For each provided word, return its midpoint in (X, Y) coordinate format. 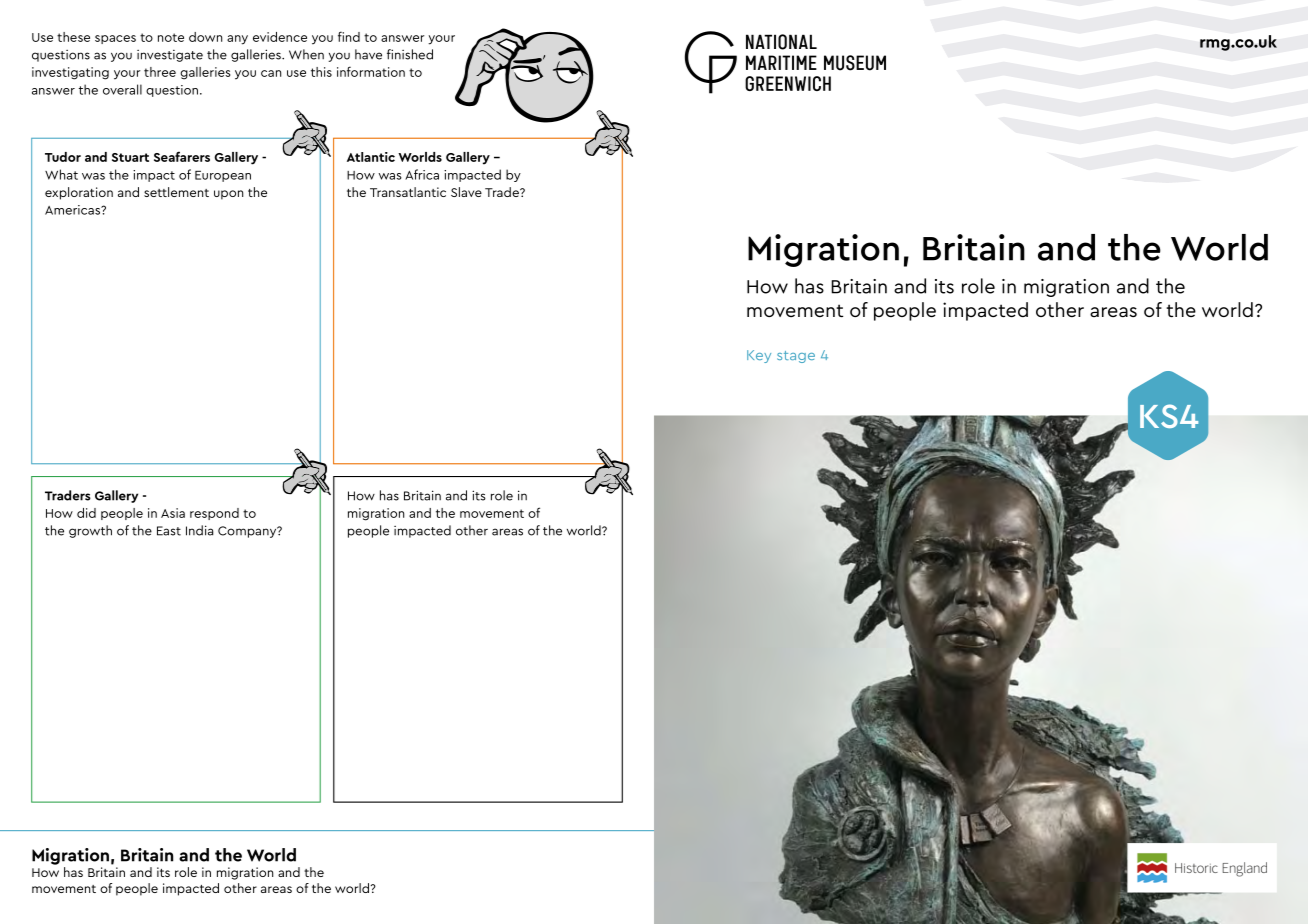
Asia (173, 513)
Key (759, 356)
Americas (73, 210)
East (169, 531)
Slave (466, 192)
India (199, 530)
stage (796, 357)
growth (90, 531)
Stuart (130, 157)
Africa (422, 174)
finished (410, 54)
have (368, 54)
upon (228, 195)
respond (214, 514)
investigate (170, 56)
